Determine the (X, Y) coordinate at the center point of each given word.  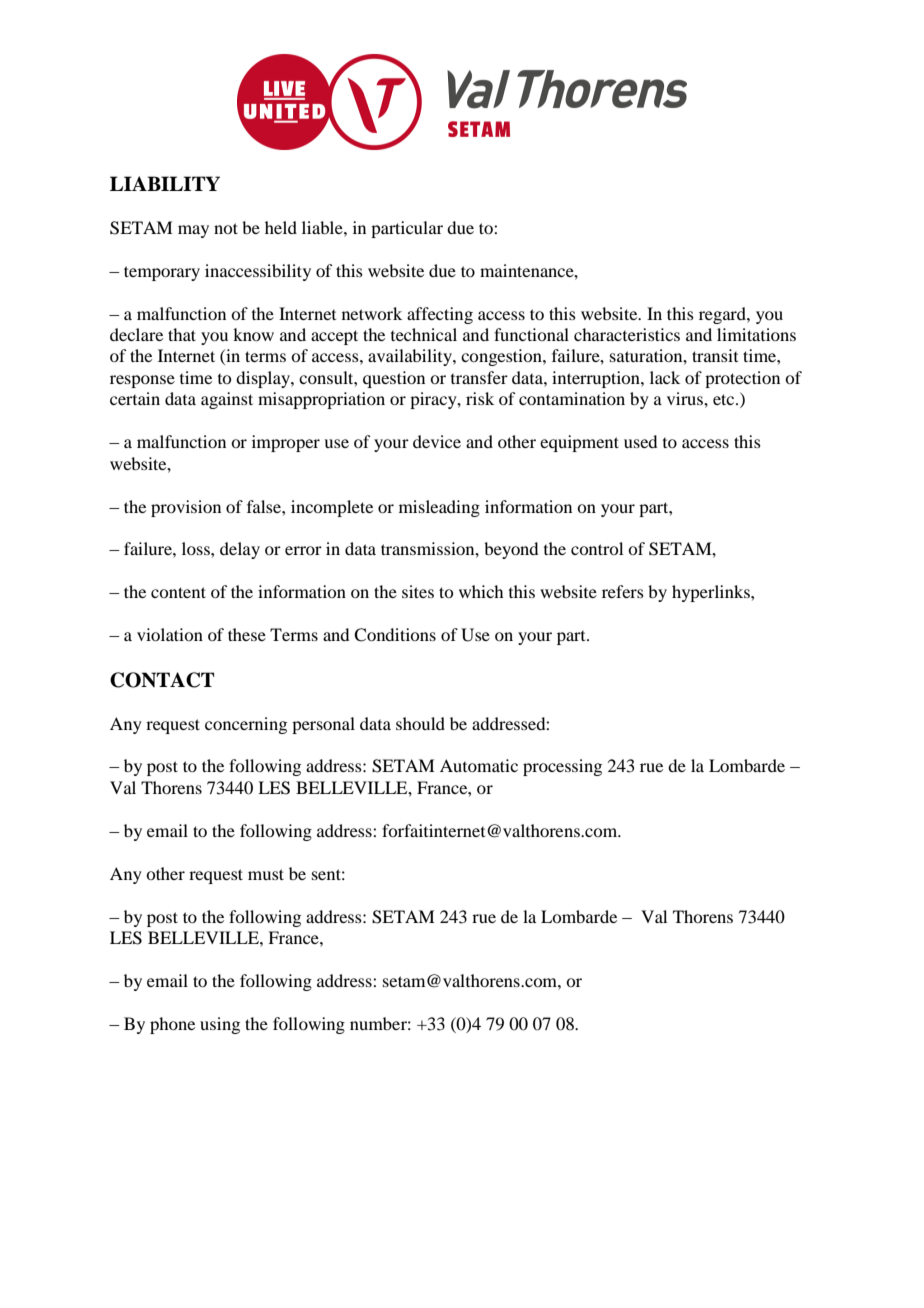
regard (723, 315)
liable (323, 227)
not (226, 228)
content (178, 592)
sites (418, 591)
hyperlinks (712, 593)
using (220, 1025)
